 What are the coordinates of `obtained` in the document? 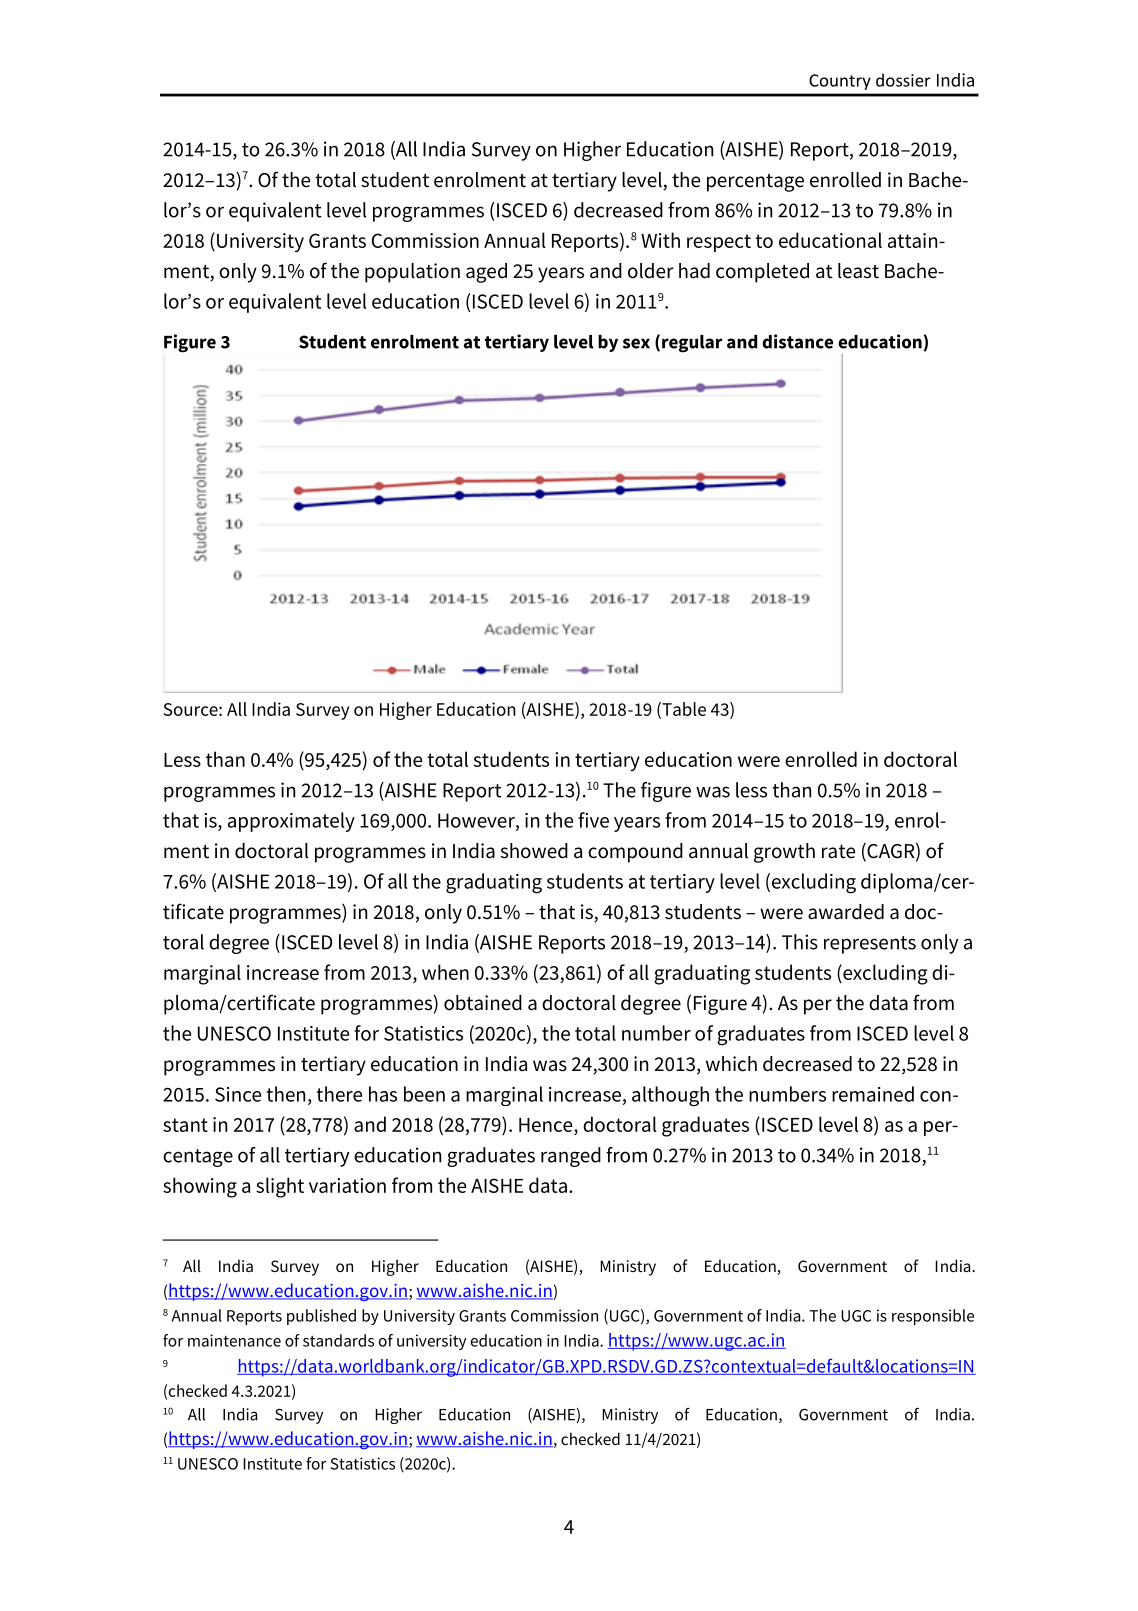 It's located at (483, 1003).
